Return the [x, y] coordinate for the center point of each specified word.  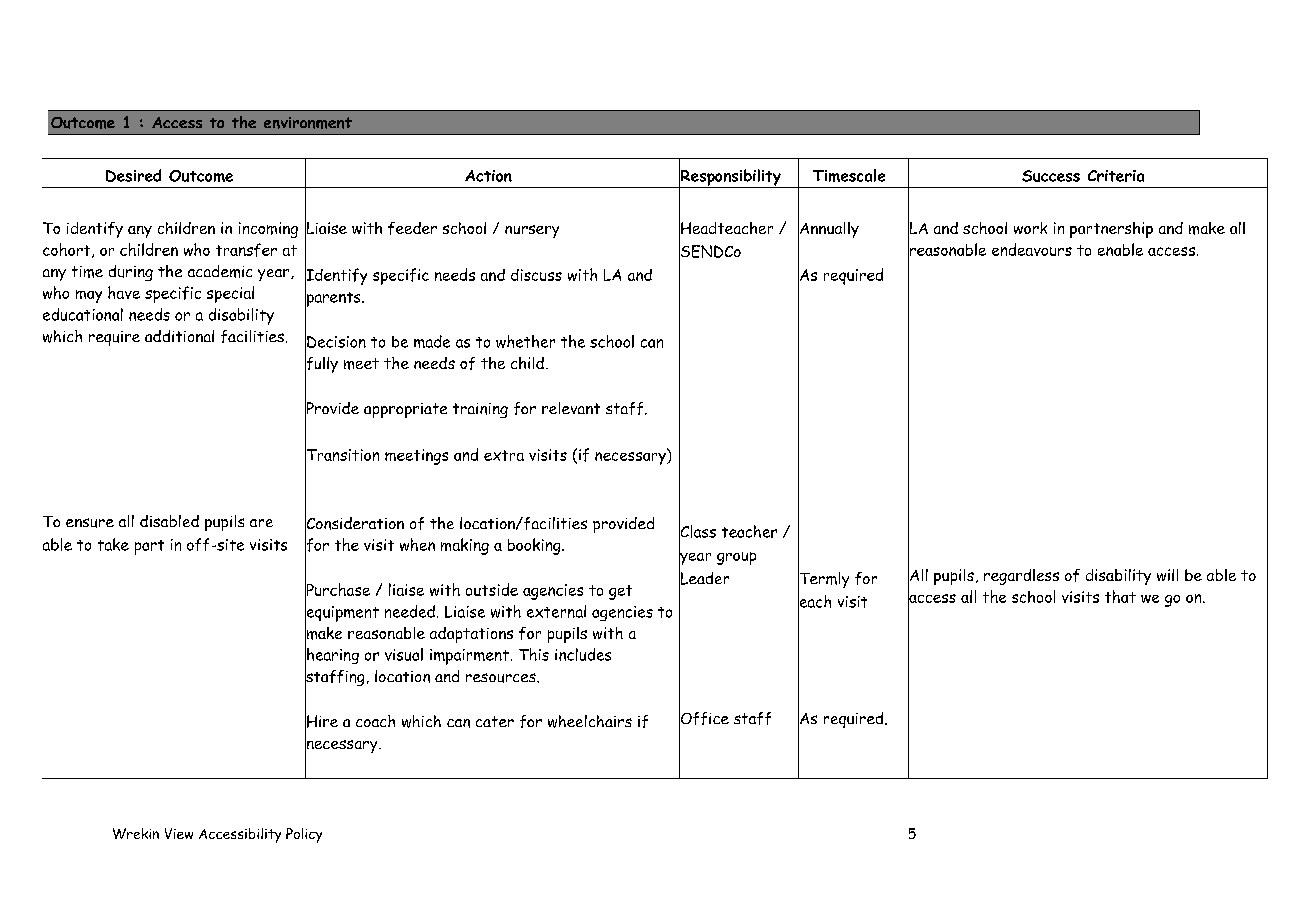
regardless [1021, 577]
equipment [342, 613]
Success [1051, 176]
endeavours [1032, 249]
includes [583, 654]
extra [504, 455]
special [230, 294]
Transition [342, 455]
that [1120, 596]
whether [525, 341]
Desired [133, 175]
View [179, 833]
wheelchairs [590, 721]
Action [488, 176]
